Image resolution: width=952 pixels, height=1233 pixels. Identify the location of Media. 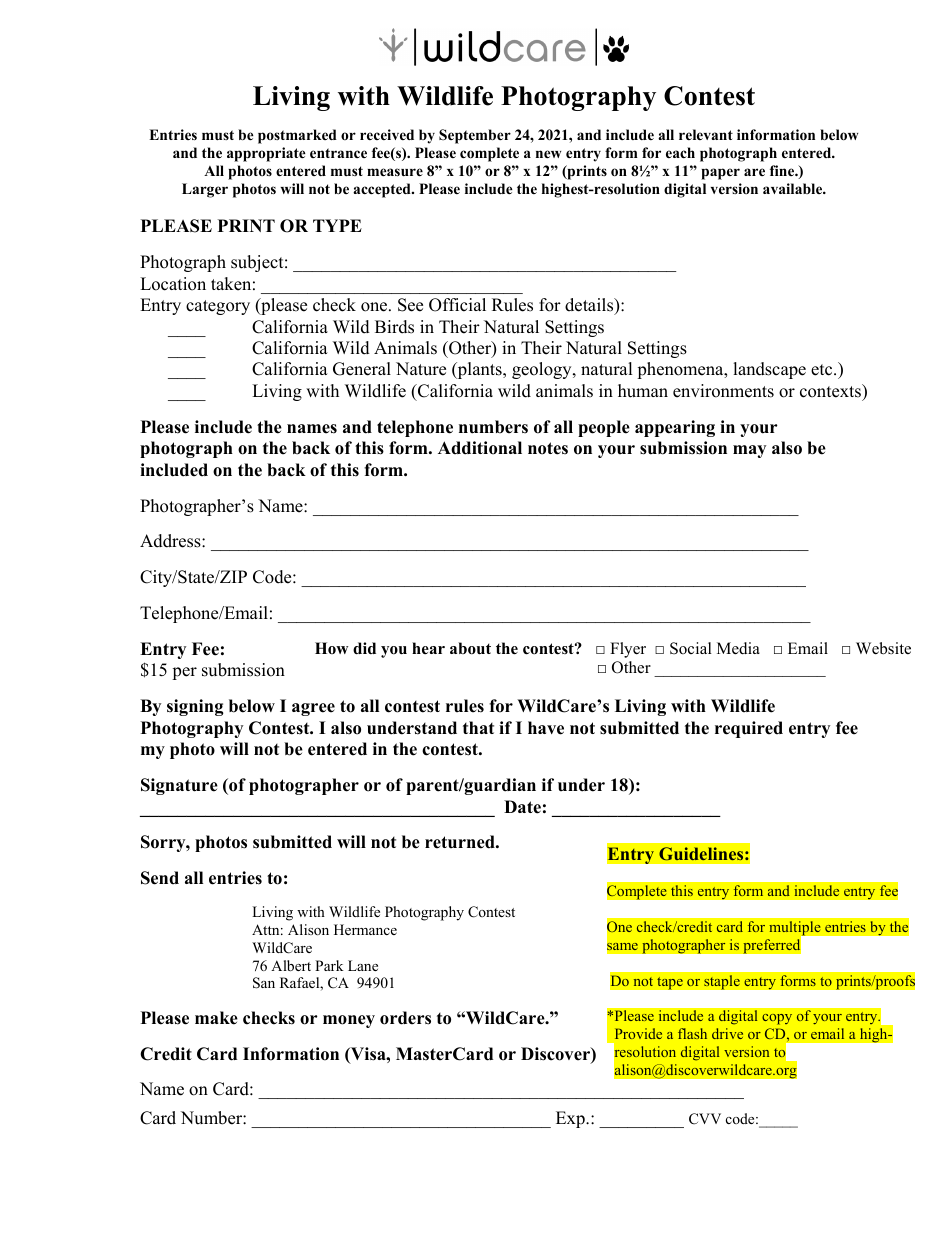
(738, 648).
